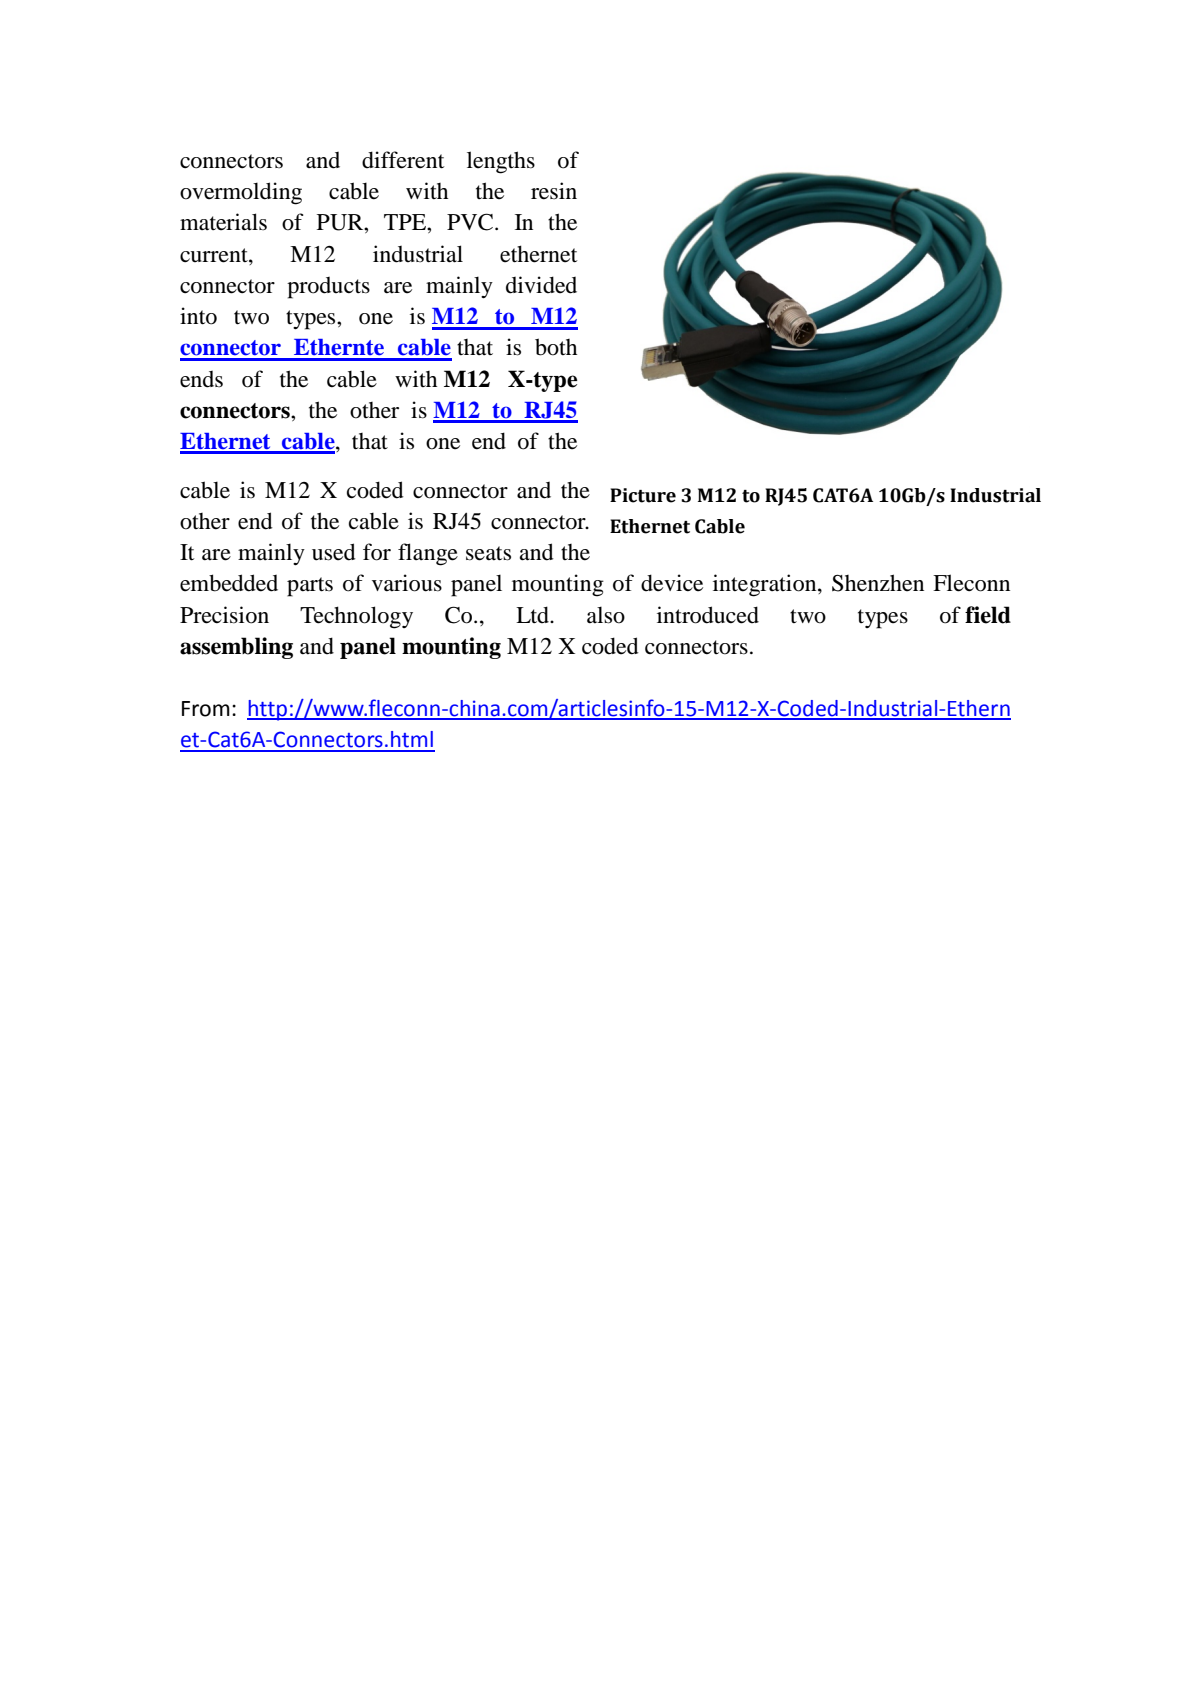 The image size is (1191, 1684). I want to click on different, so click(403, 160).
